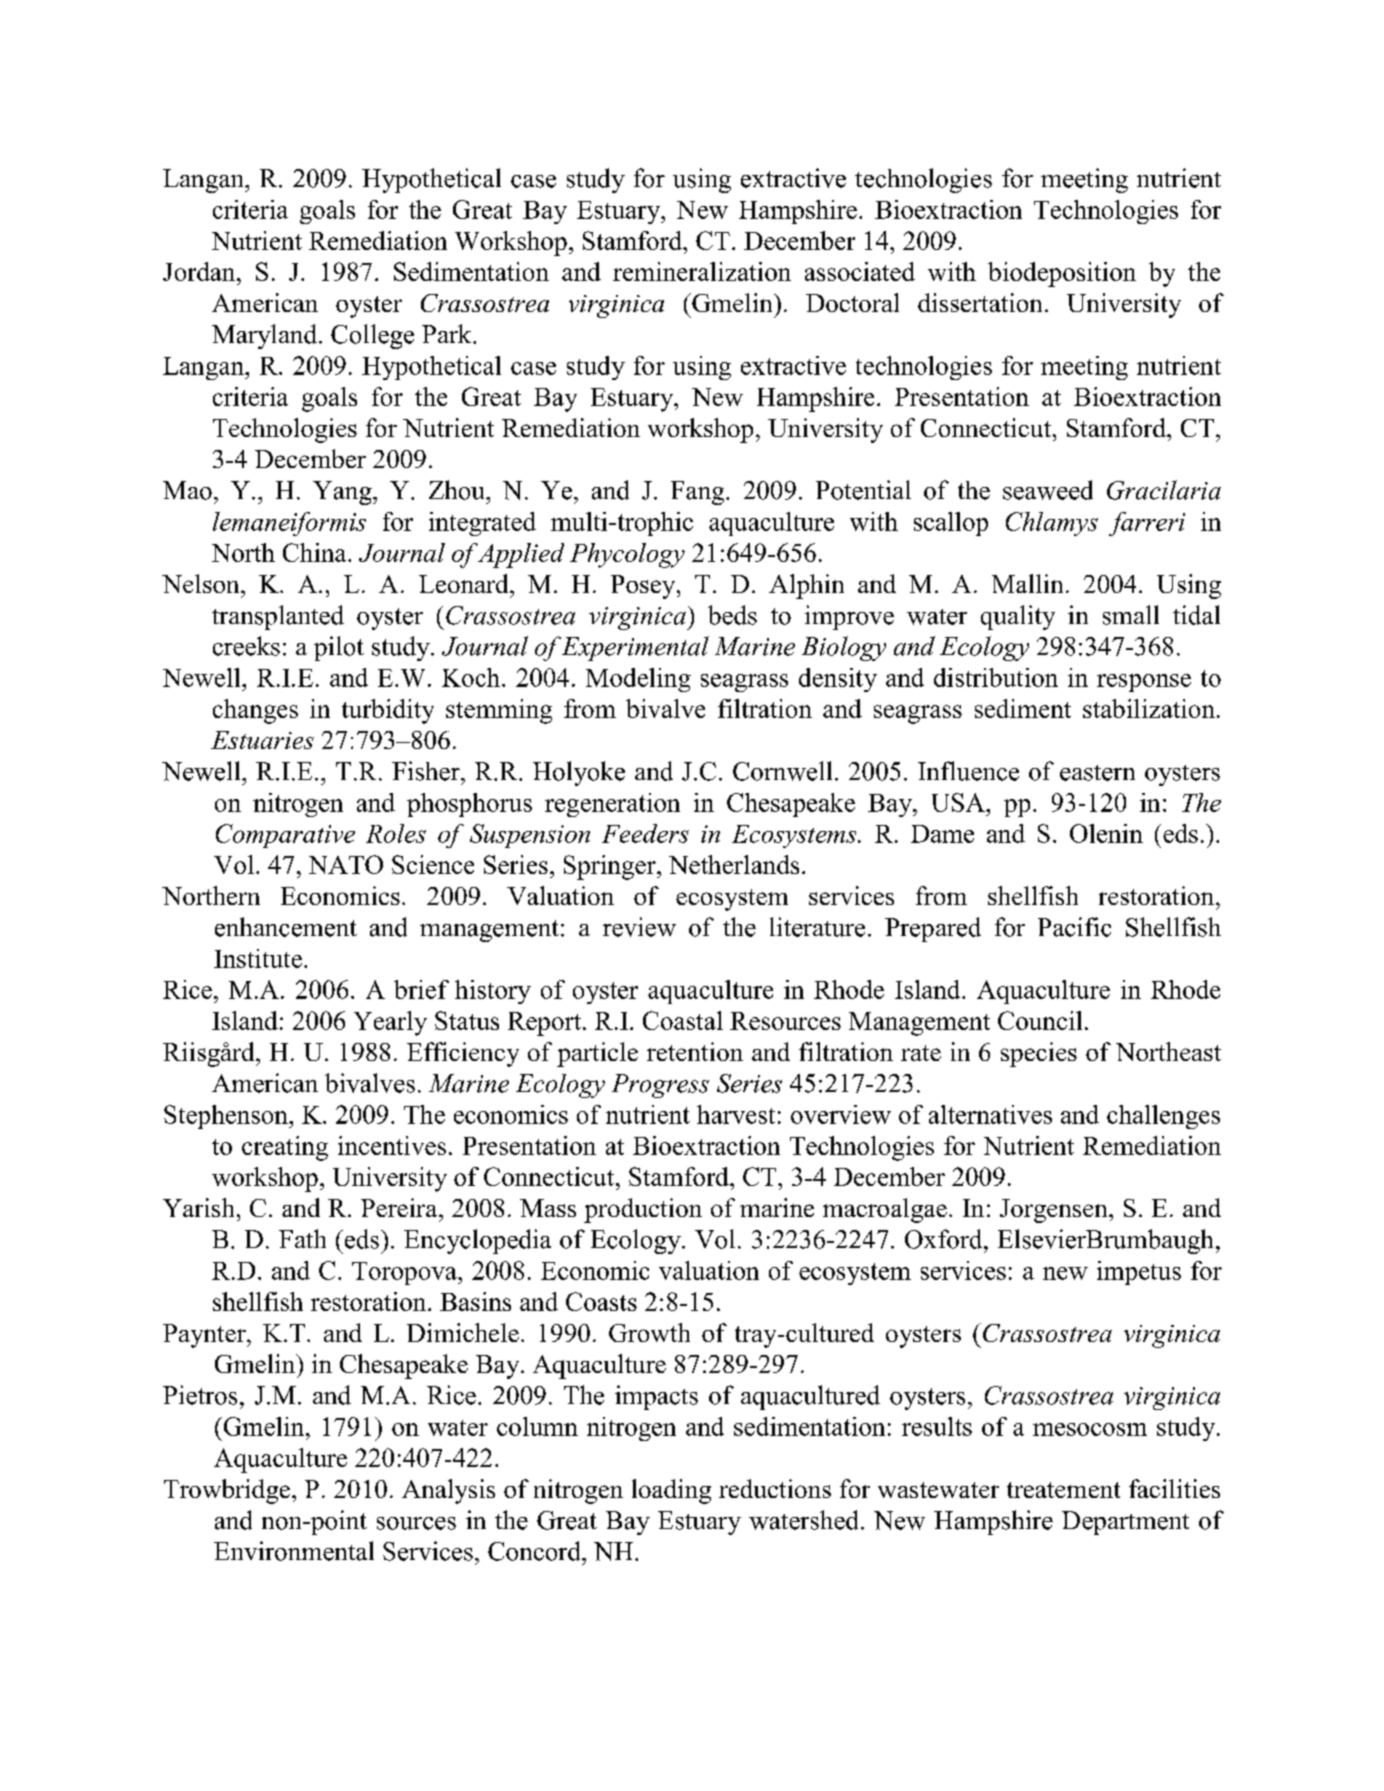 The width and height of the screenshot is (1384, 1791). I want to click on Environmental, so click(294, 1551).
